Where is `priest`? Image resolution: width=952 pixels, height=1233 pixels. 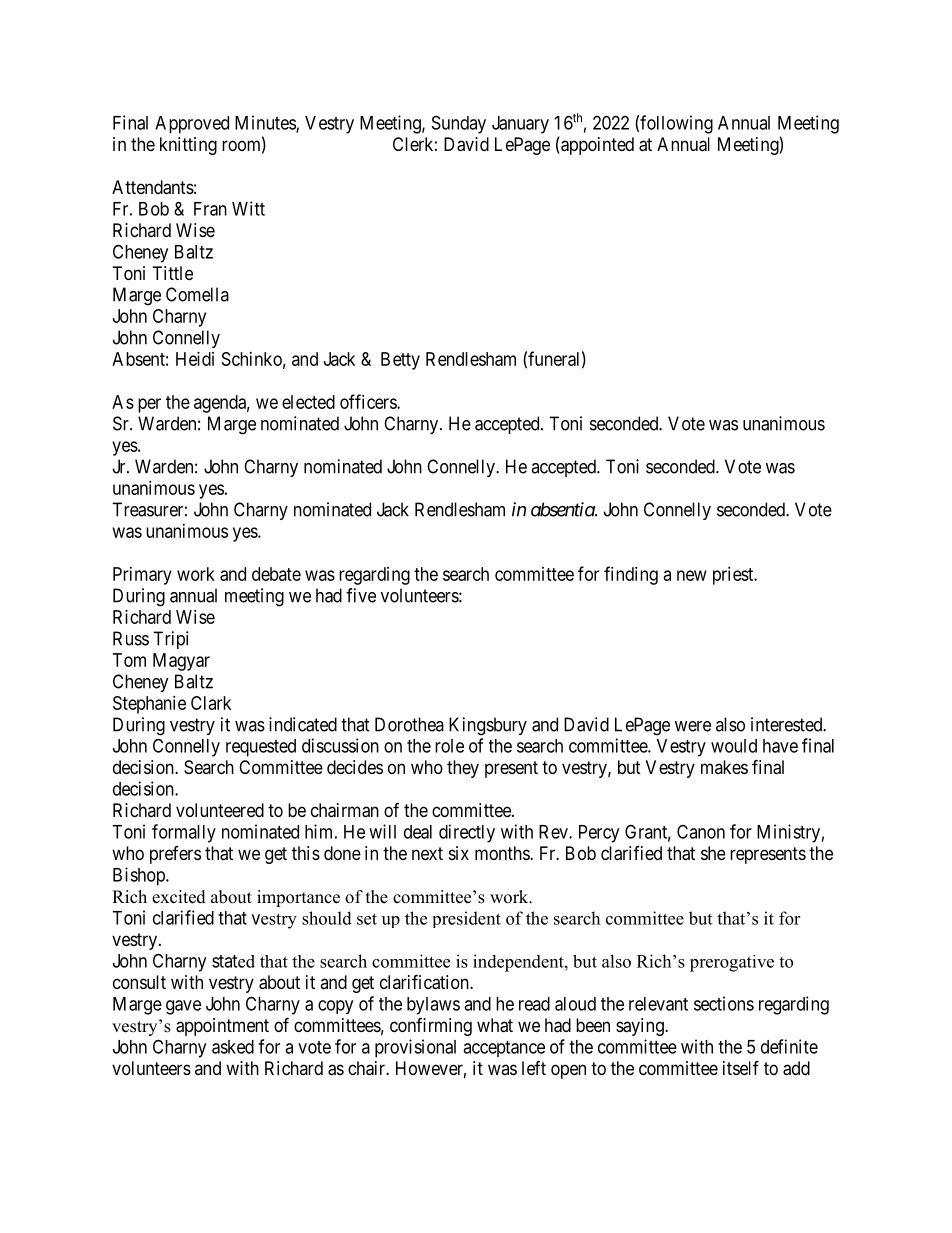 priest is located at coordinates (734, 576).
